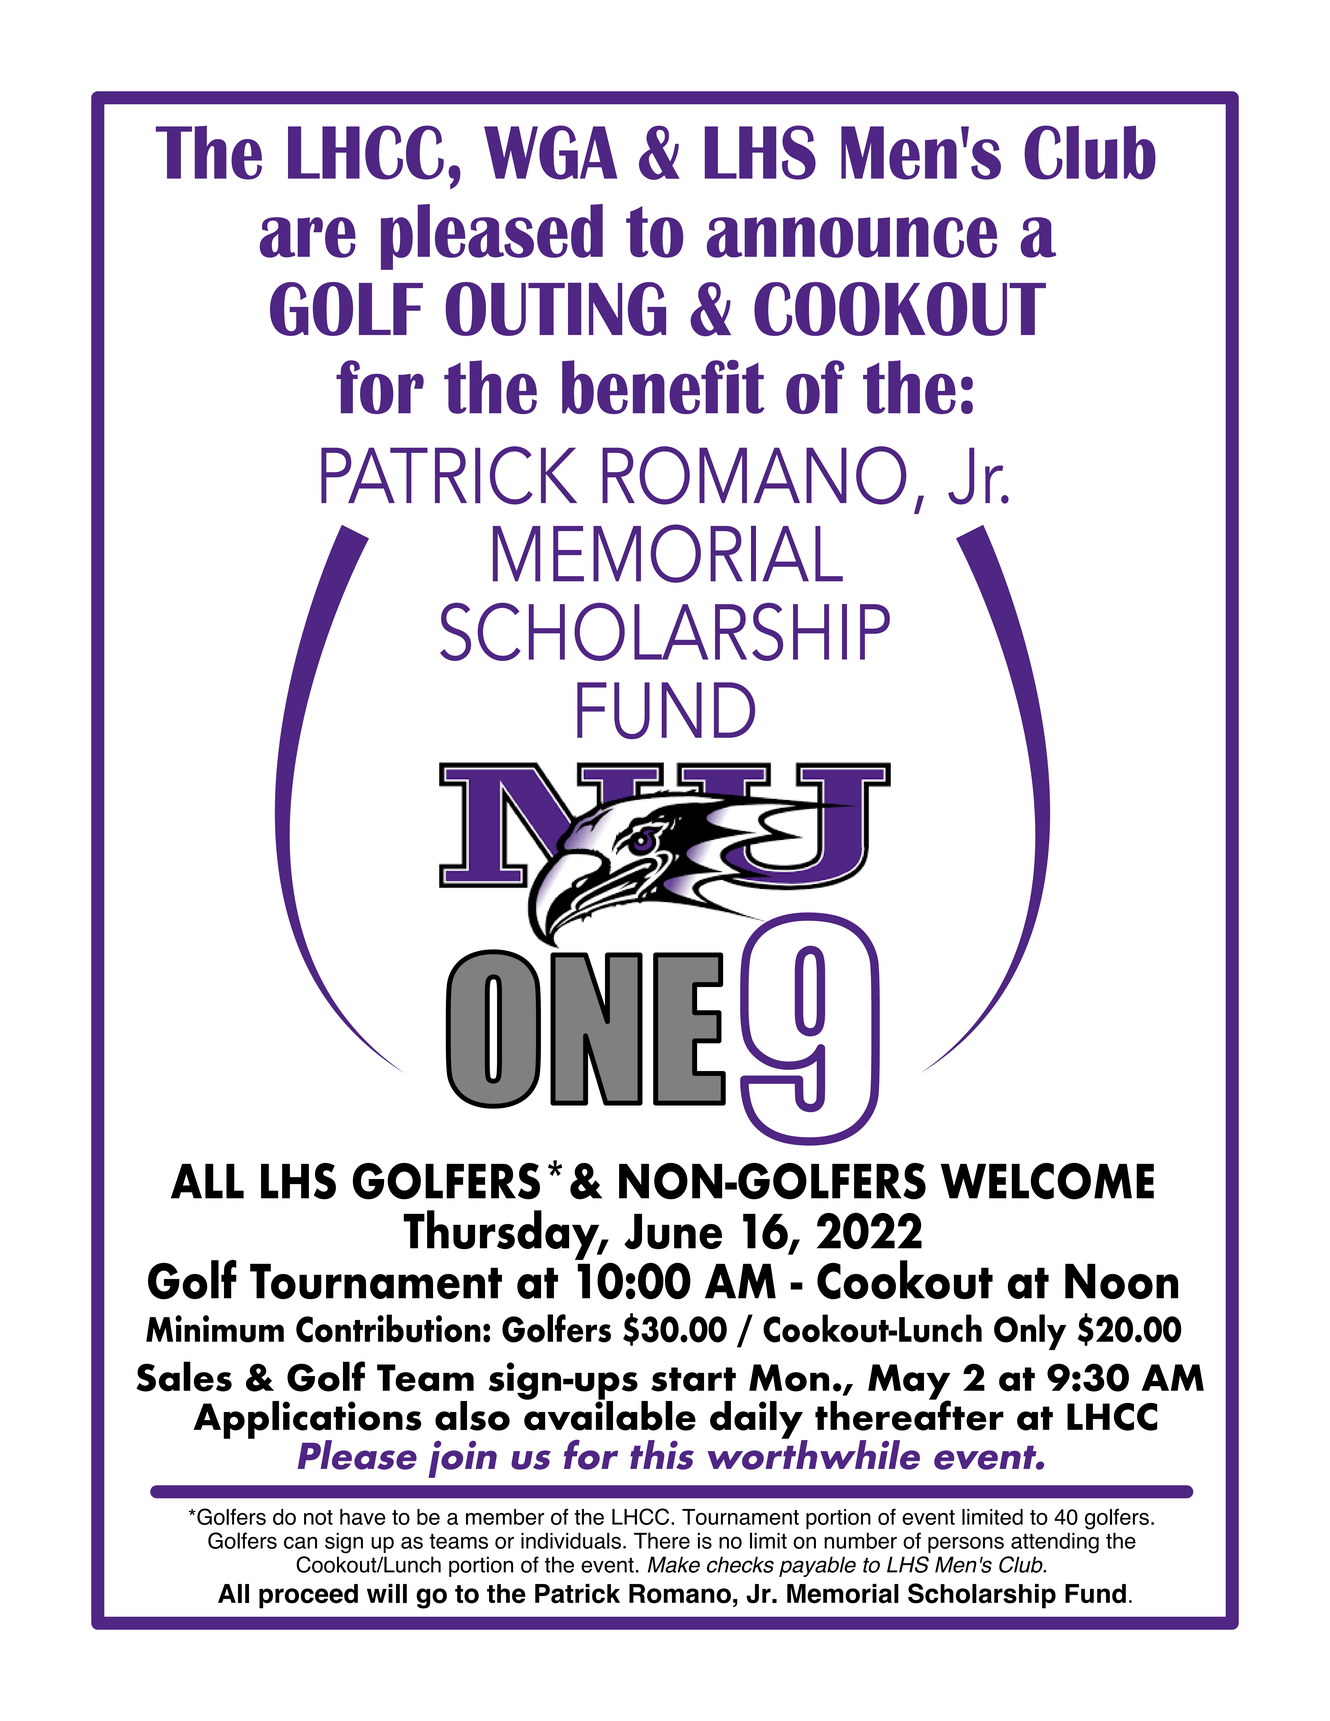  I want to click on are, so click(308, 237).
